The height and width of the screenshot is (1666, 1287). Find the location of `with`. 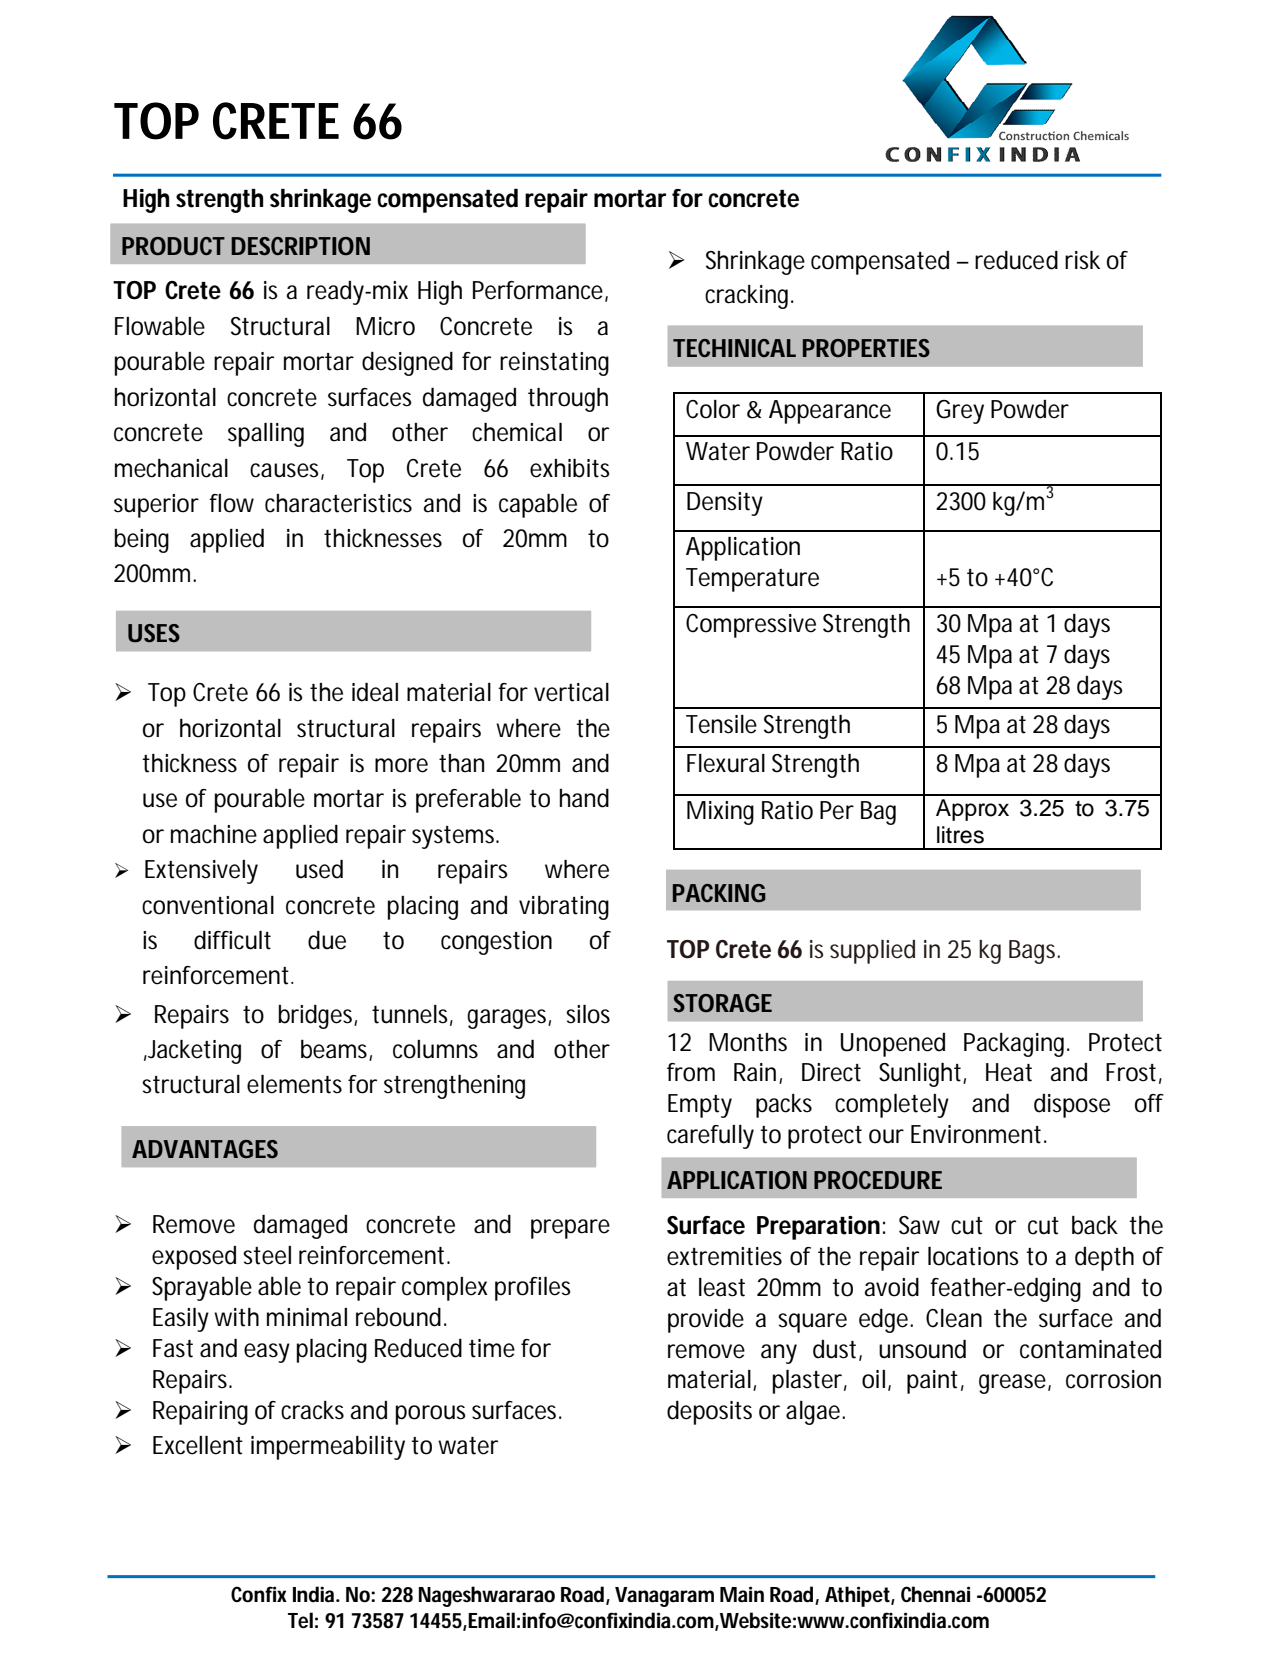

with is located at coordinates (236, 1317).
